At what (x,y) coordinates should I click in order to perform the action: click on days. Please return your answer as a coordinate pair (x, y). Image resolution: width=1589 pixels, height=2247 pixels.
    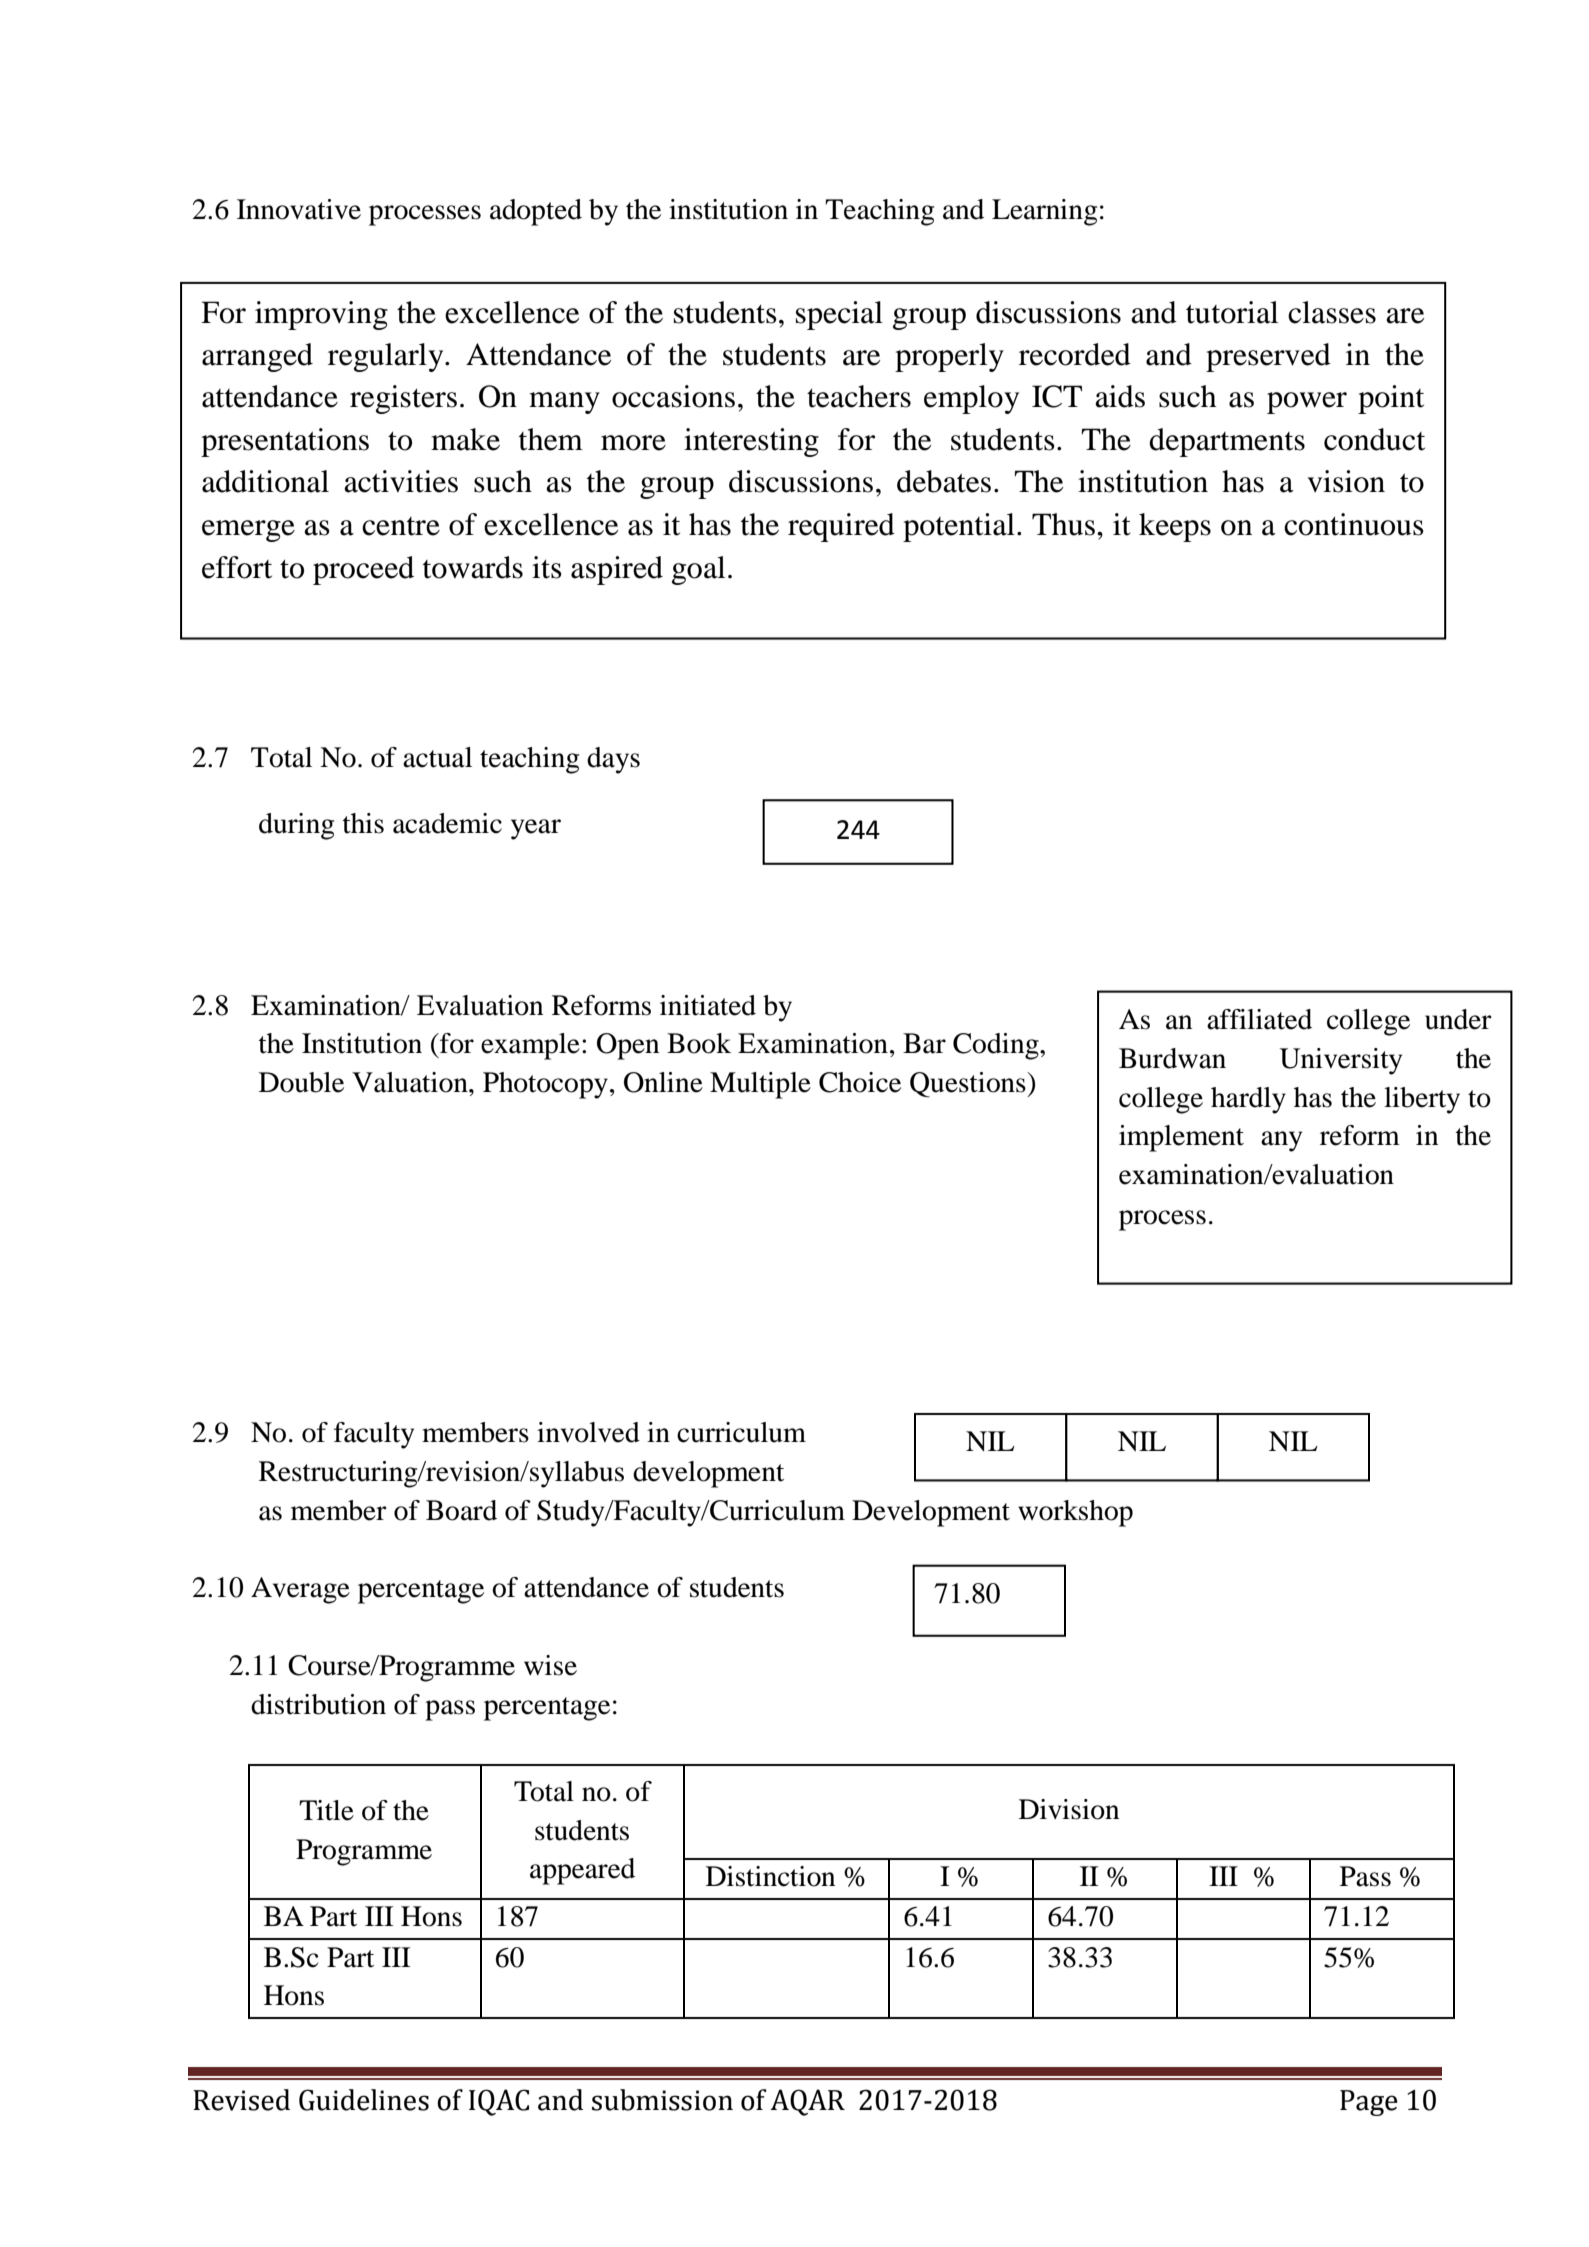
    Looking at the image, I should click on (613, 760).
